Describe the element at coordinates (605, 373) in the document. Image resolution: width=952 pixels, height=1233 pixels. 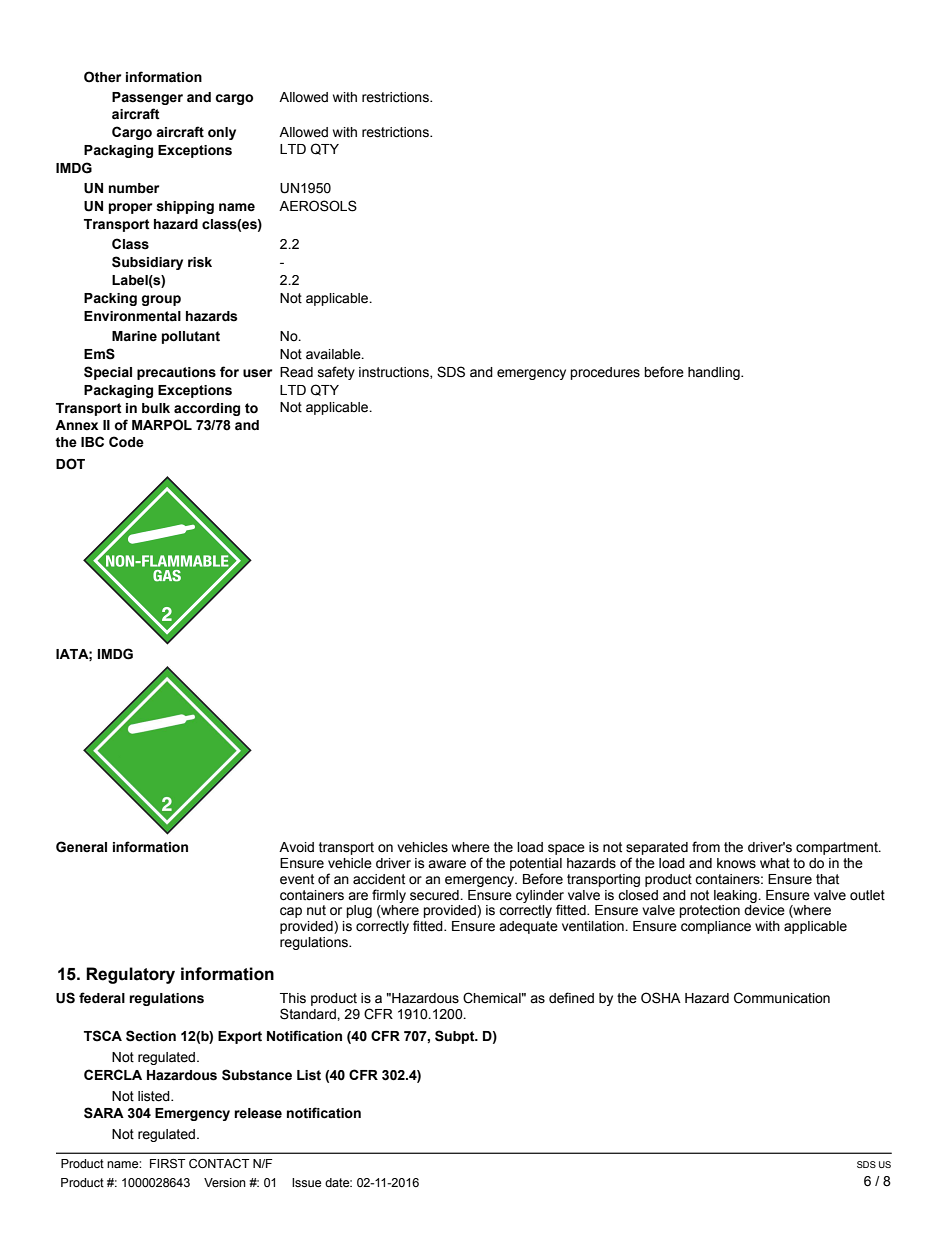
I see `procedures` at that location.
